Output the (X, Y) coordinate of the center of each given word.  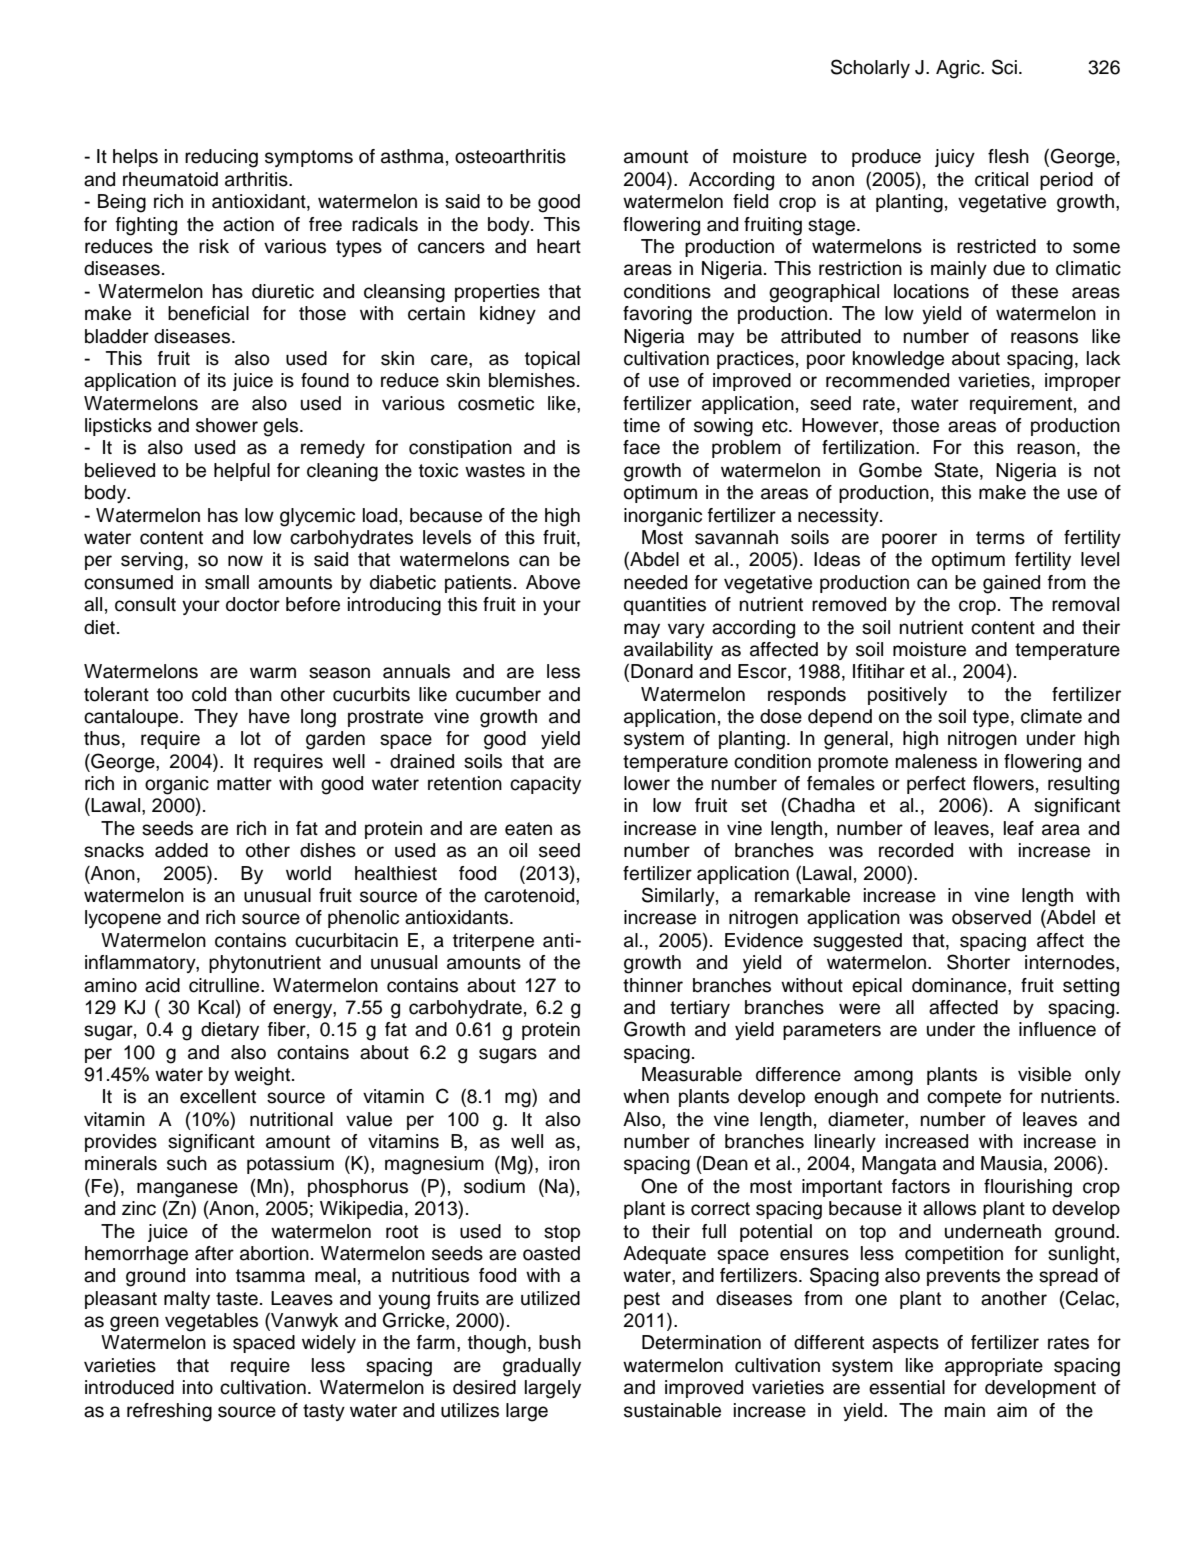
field (750, 201)
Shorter (978, 962)
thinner (653, 985)
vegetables (211, 1322)
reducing (221, 158)
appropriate (994, 1367)
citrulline (225, 985)
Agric (959, 69)
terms (1000, 538)
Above (553, 582)
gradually (542, 1367)
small (227, 582)
